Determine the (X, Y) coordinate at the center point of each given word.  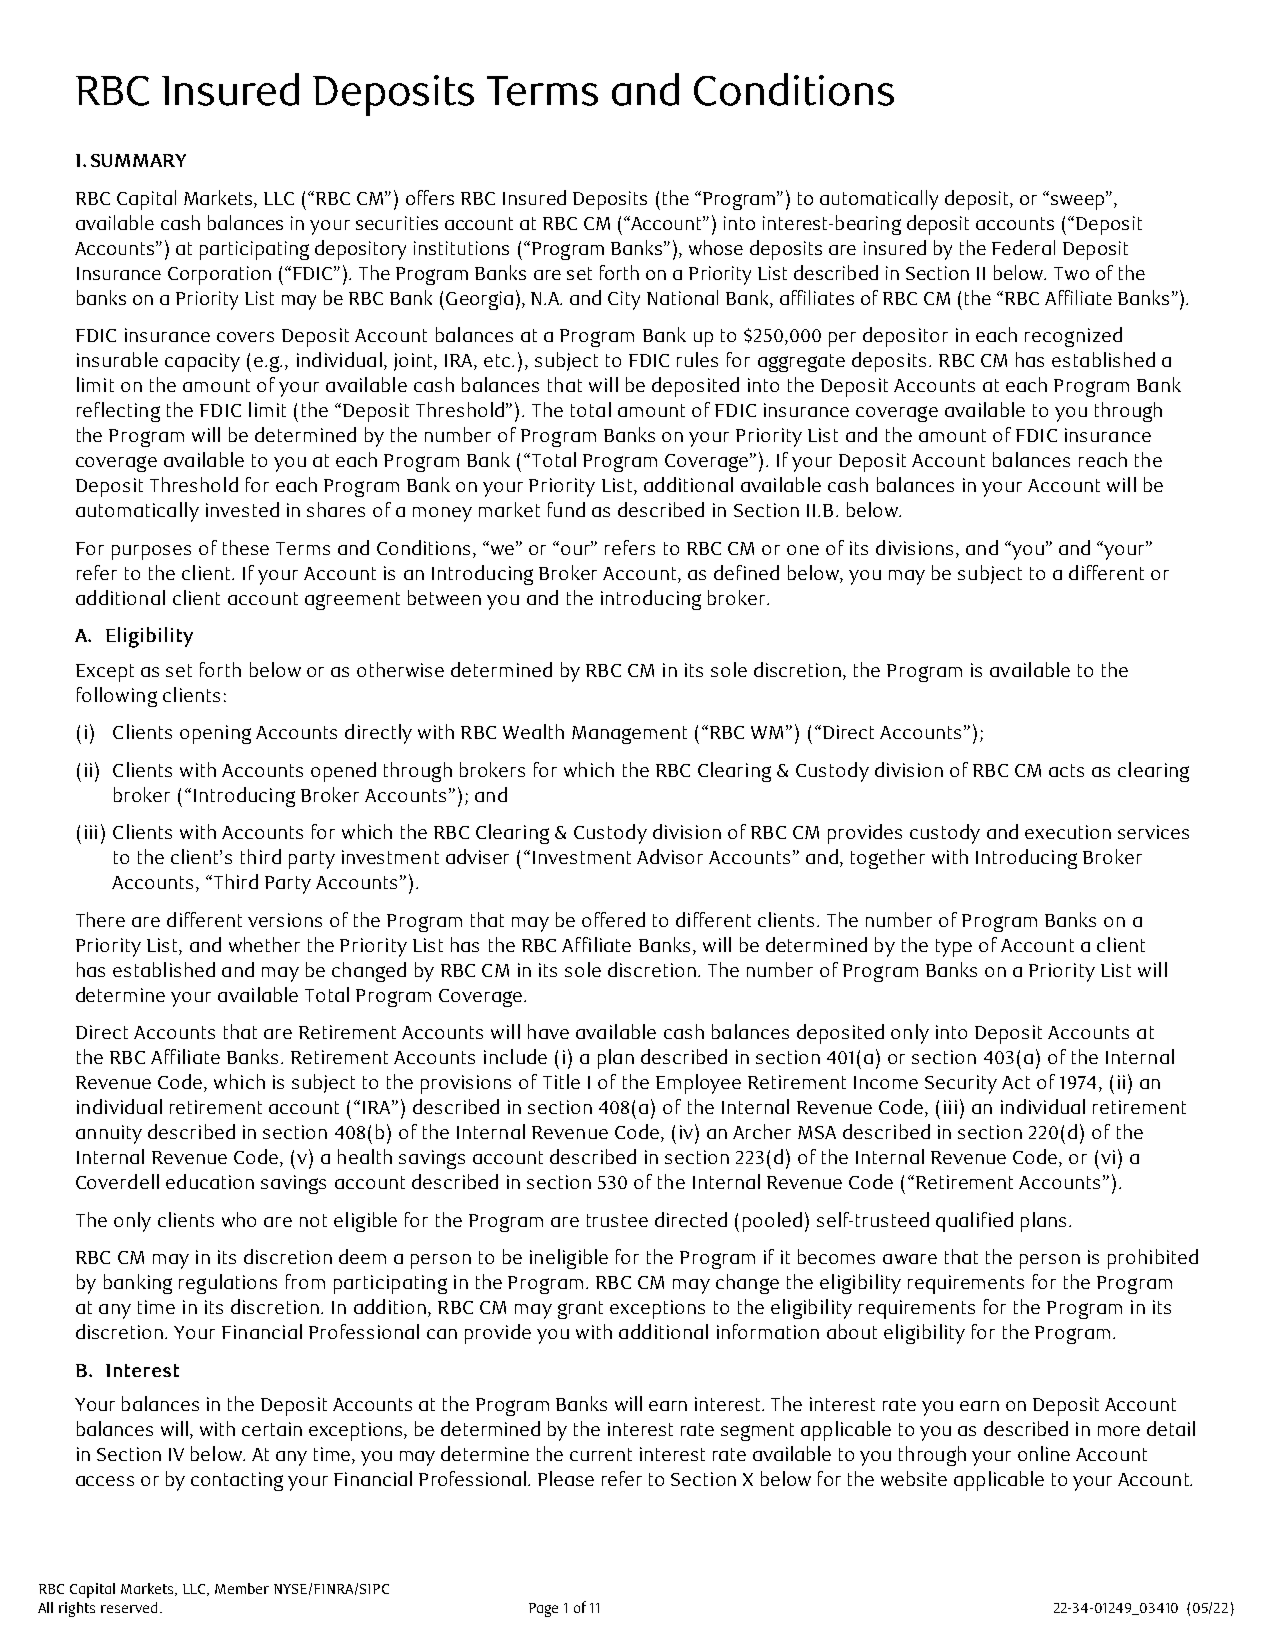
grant (580, 1310)
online (1044, 1453)
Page (543, 1610)
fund (566, 509)
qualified (974, 1222)
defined (746, 572)
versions (285, 920)
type (954, 948)
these (246, 547)
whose (716, 247)
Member (242, 1588)
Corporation (219, 275)
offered (613, 919)
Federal (1023, 247)
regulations (228, 1284)
